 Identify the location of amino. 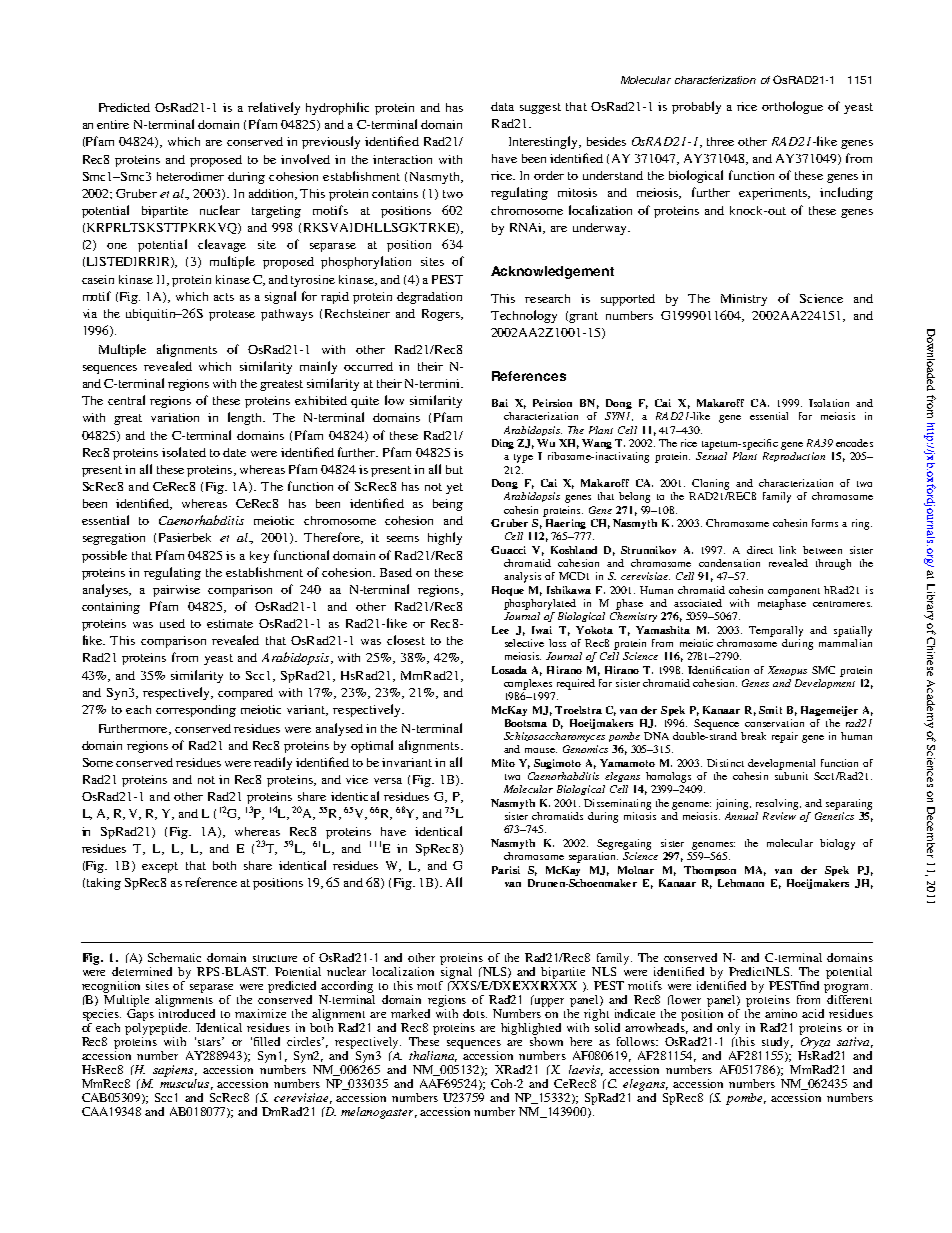
(781, 1013).
